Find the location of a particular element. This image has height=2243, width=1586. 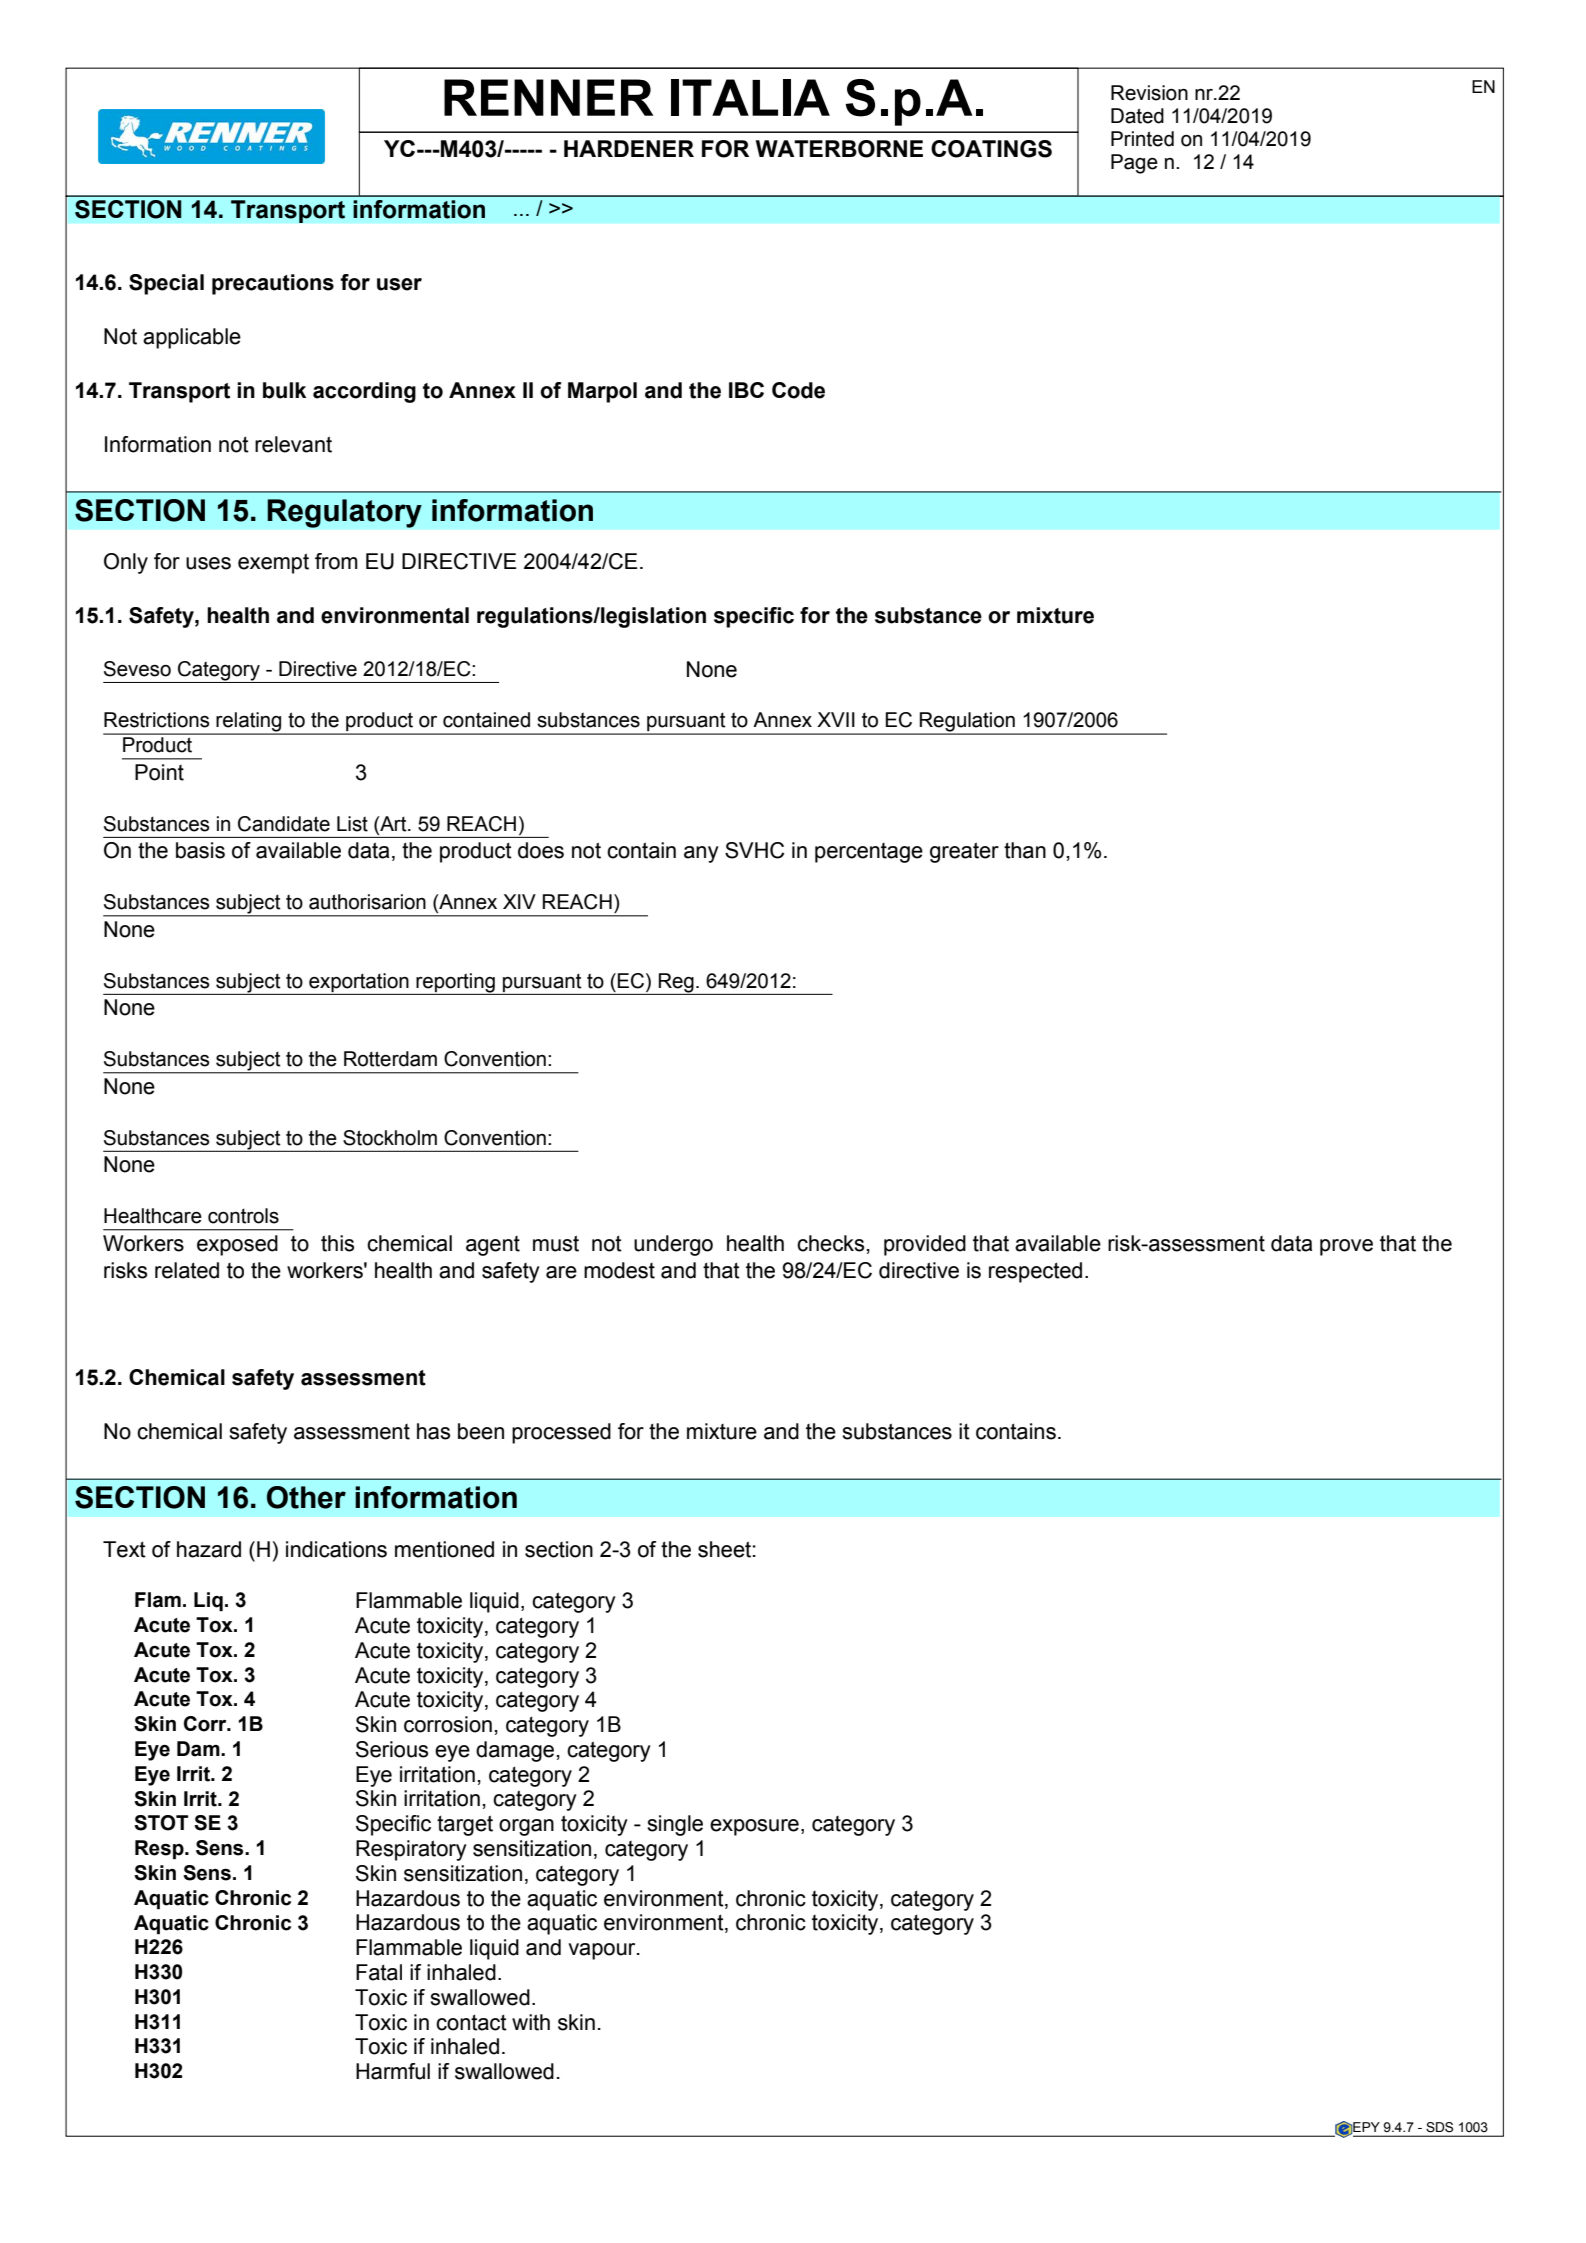

Stockholm is located at coordinates (390, 1138).
